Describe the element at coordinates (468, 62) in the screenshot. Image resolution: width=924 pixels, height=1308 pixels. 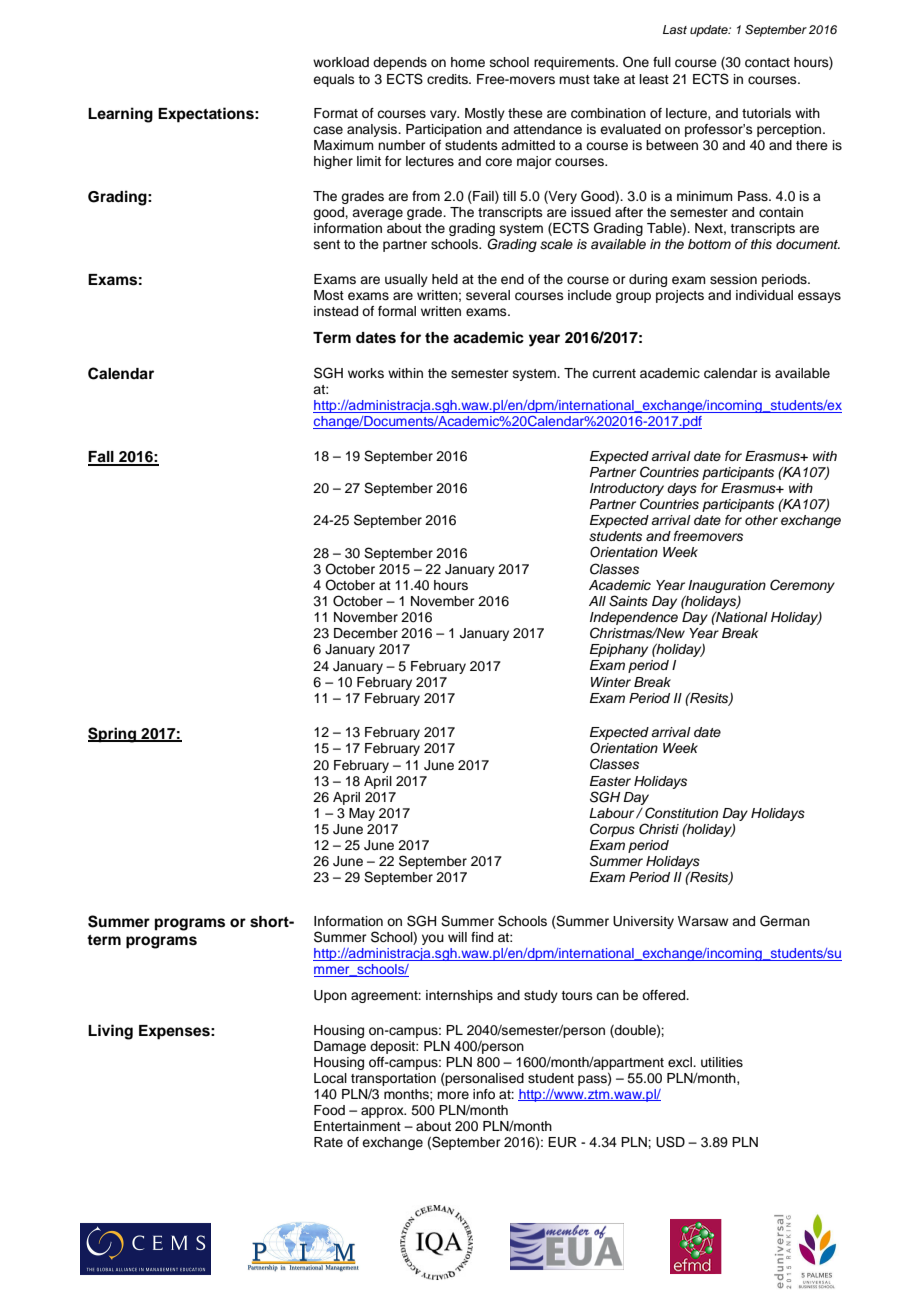
I see `home` at that location.
